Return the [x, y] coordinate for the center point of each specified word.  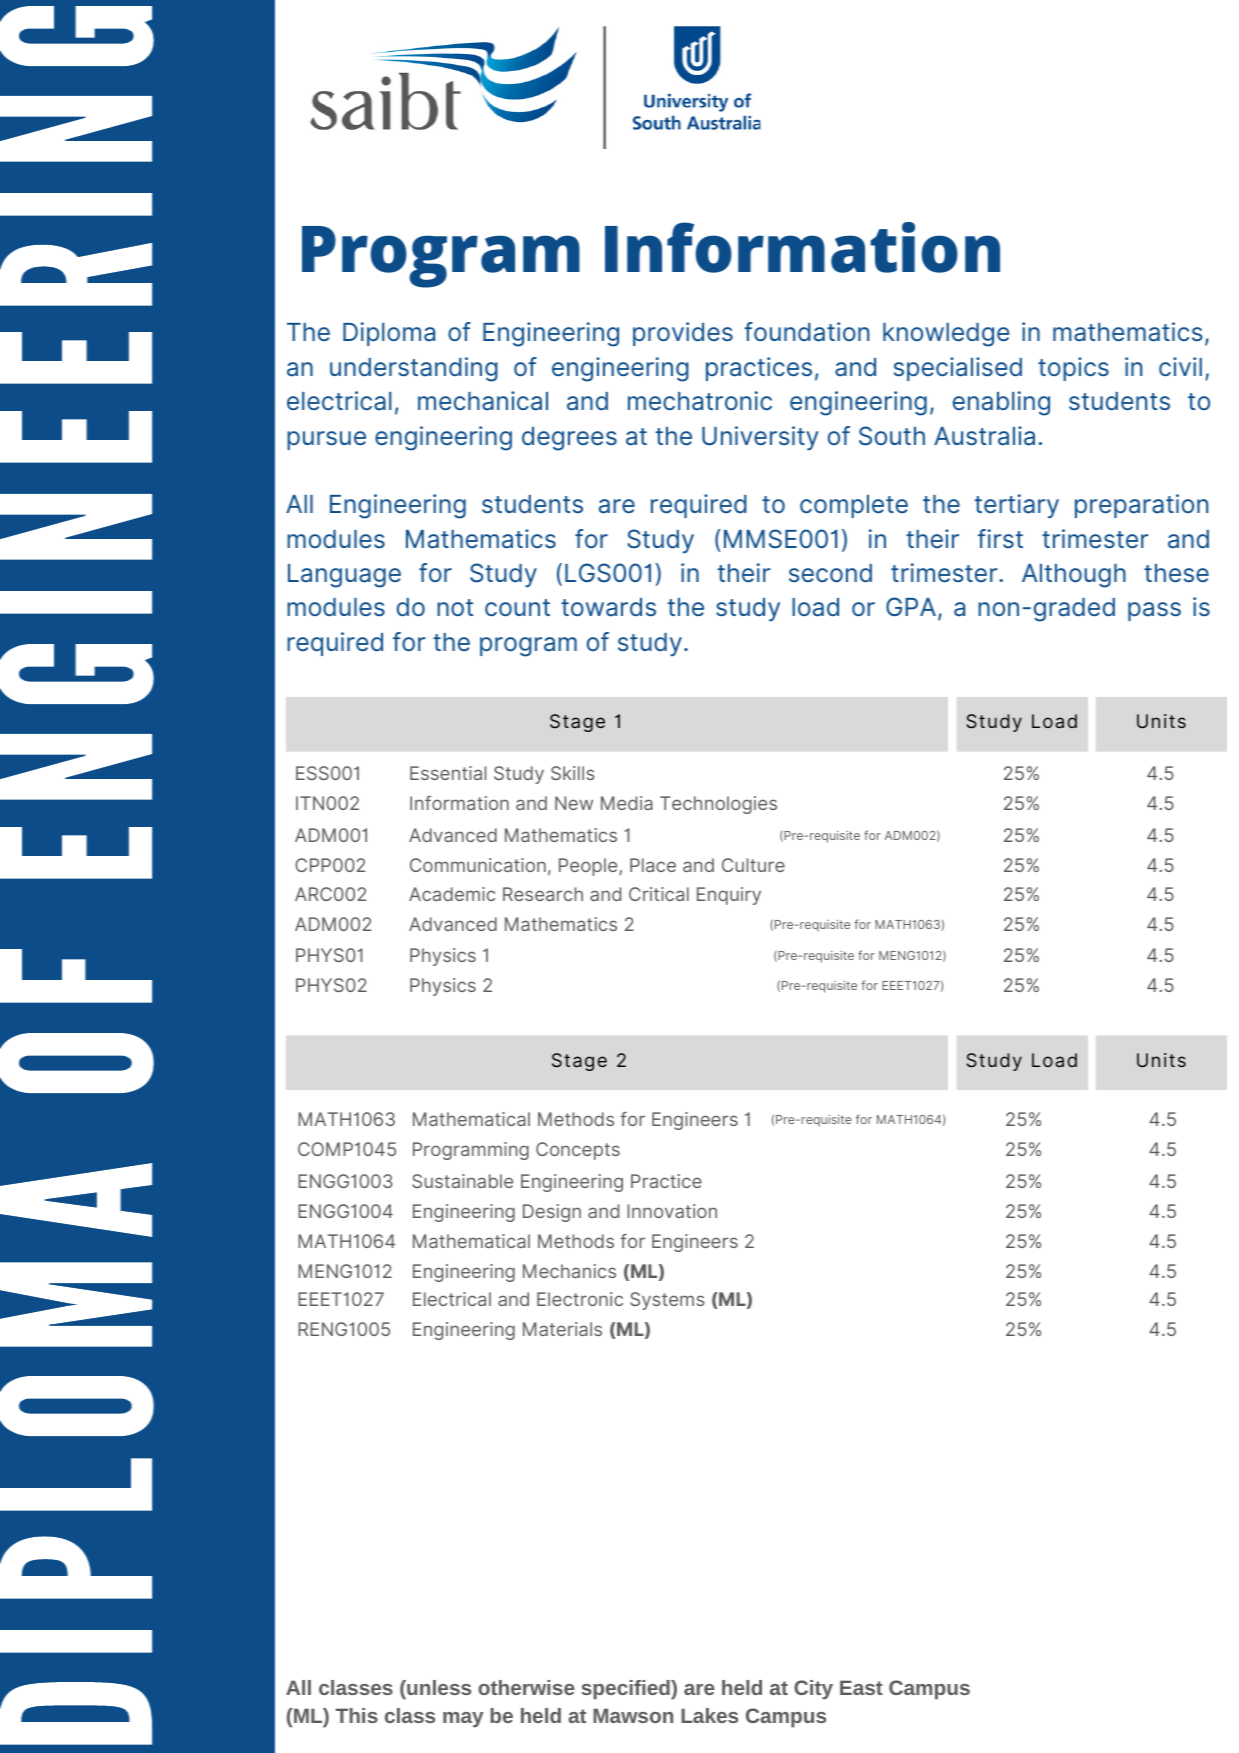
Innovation [672, 1211]
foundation [806, 332]
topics [1073, 369]
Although [1074, 576]
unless [438, 1687]
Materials [562, 1329]
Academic [452, 894]
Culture [753, 865]
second [830, 573]
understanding [414, 369]
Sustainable [462, 1181]
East [861, 1687]
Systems [667, 1301]
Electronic [580, 1299]
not [455, 607]
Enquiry [729, 896]
